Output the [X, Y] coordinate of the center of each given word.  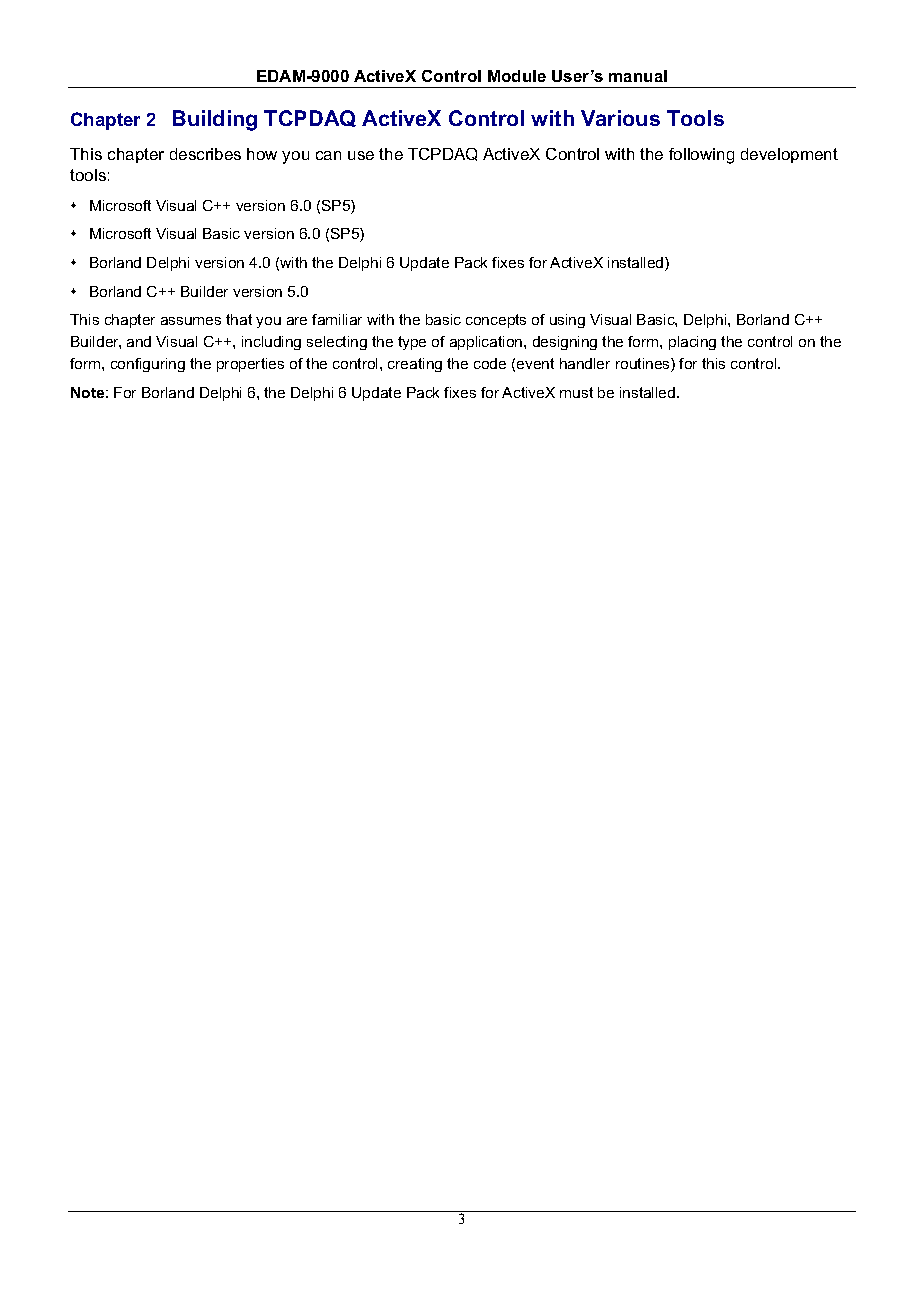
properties [250, 365]
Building [215, 120]
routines [644, 365]
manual [638, 76]
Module [517, 76]
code [490, 363]
